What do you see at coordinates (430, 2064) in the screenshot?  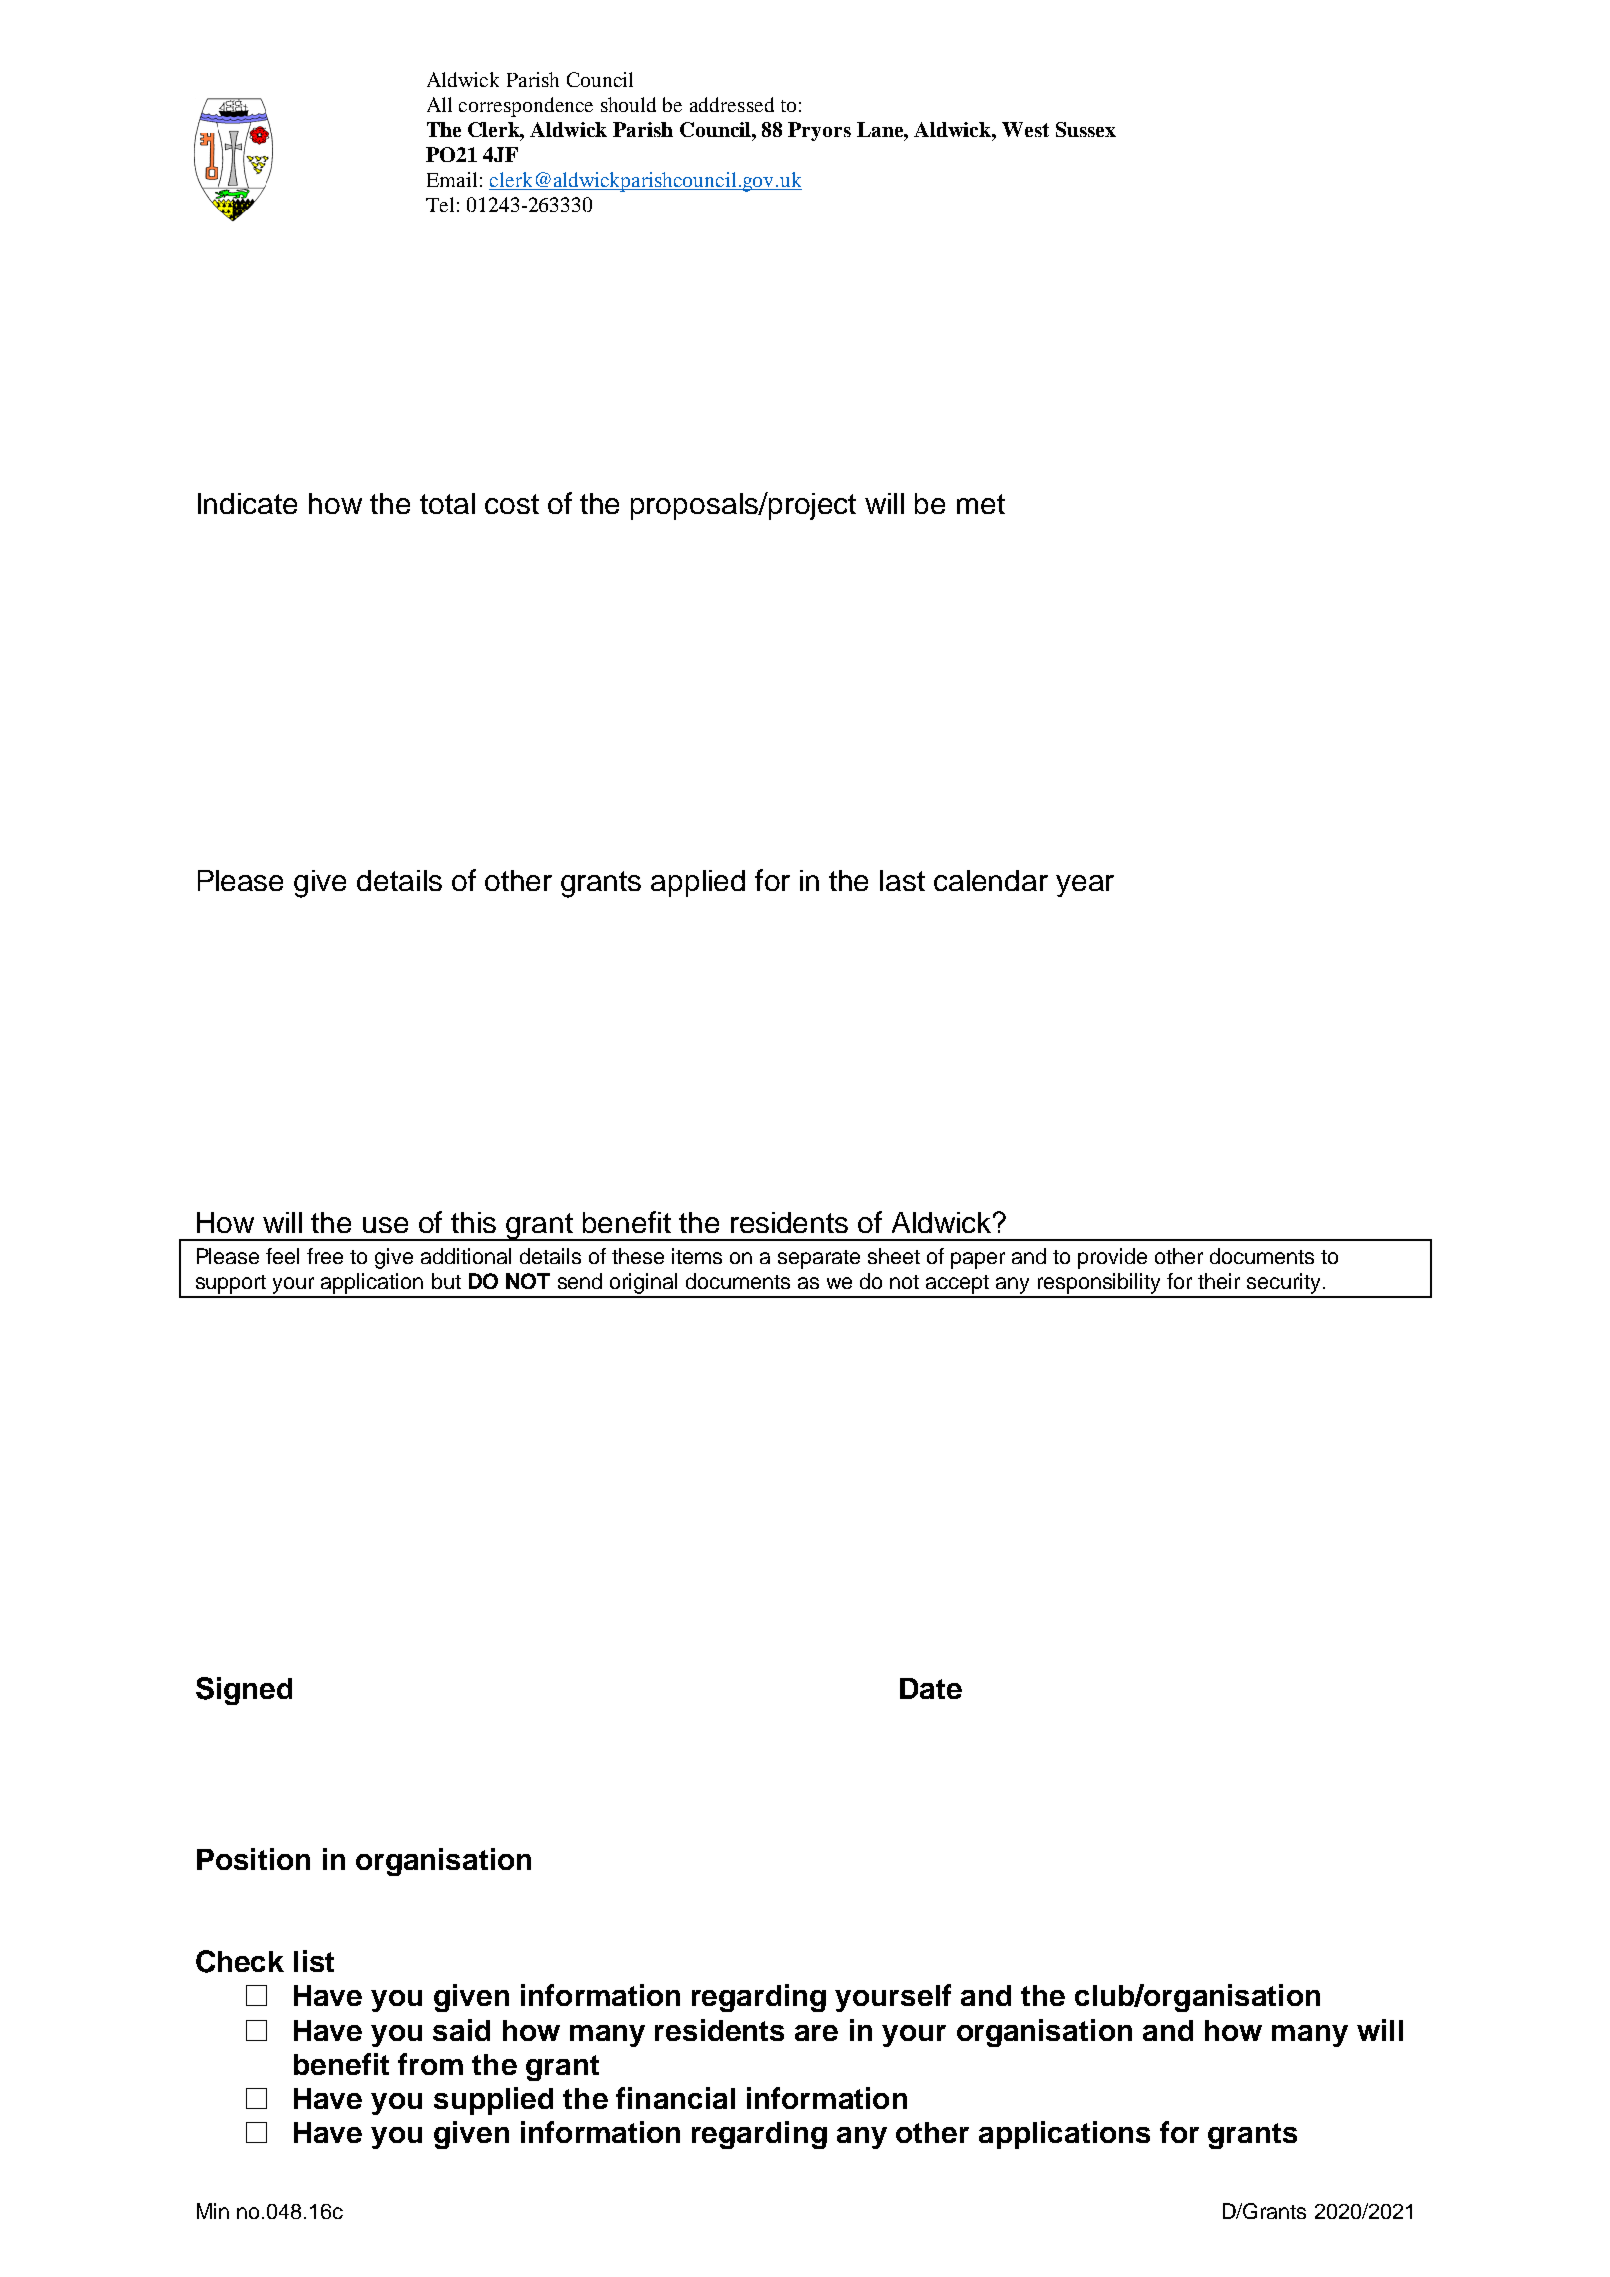 I see `from` at bounding box center [430, 2064].
